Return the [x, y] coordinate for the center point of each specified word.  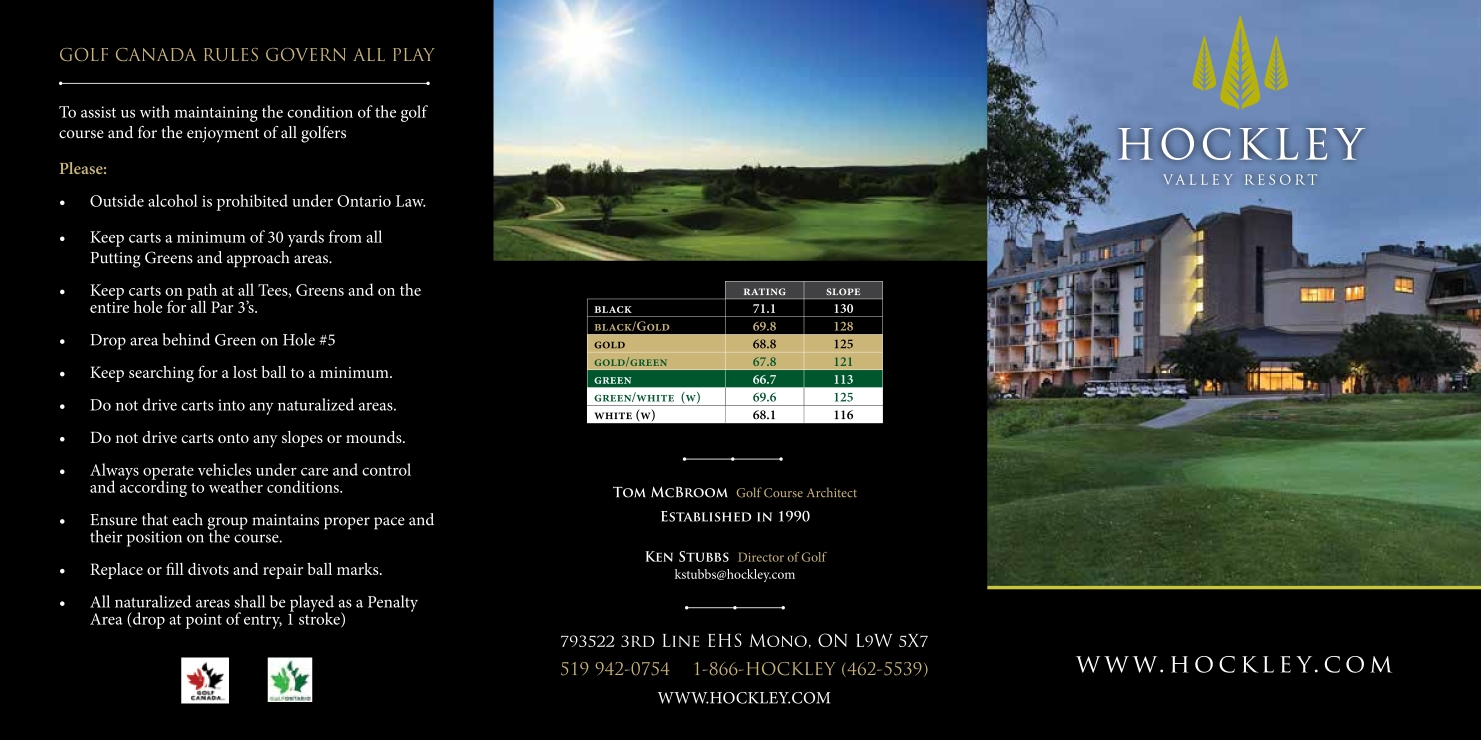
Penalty [393, 603]
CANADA [156, 54]
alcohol [173, 200]
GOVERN [306, 54]
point [204, 621]
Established [706, 516]
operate [168, 474]
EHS [725, 640]
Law [410, 201]
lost [245, 372]
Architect [832, 492]
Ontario [364, 201]
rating [765, 291]
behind [186, 339]
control [386, 469]
